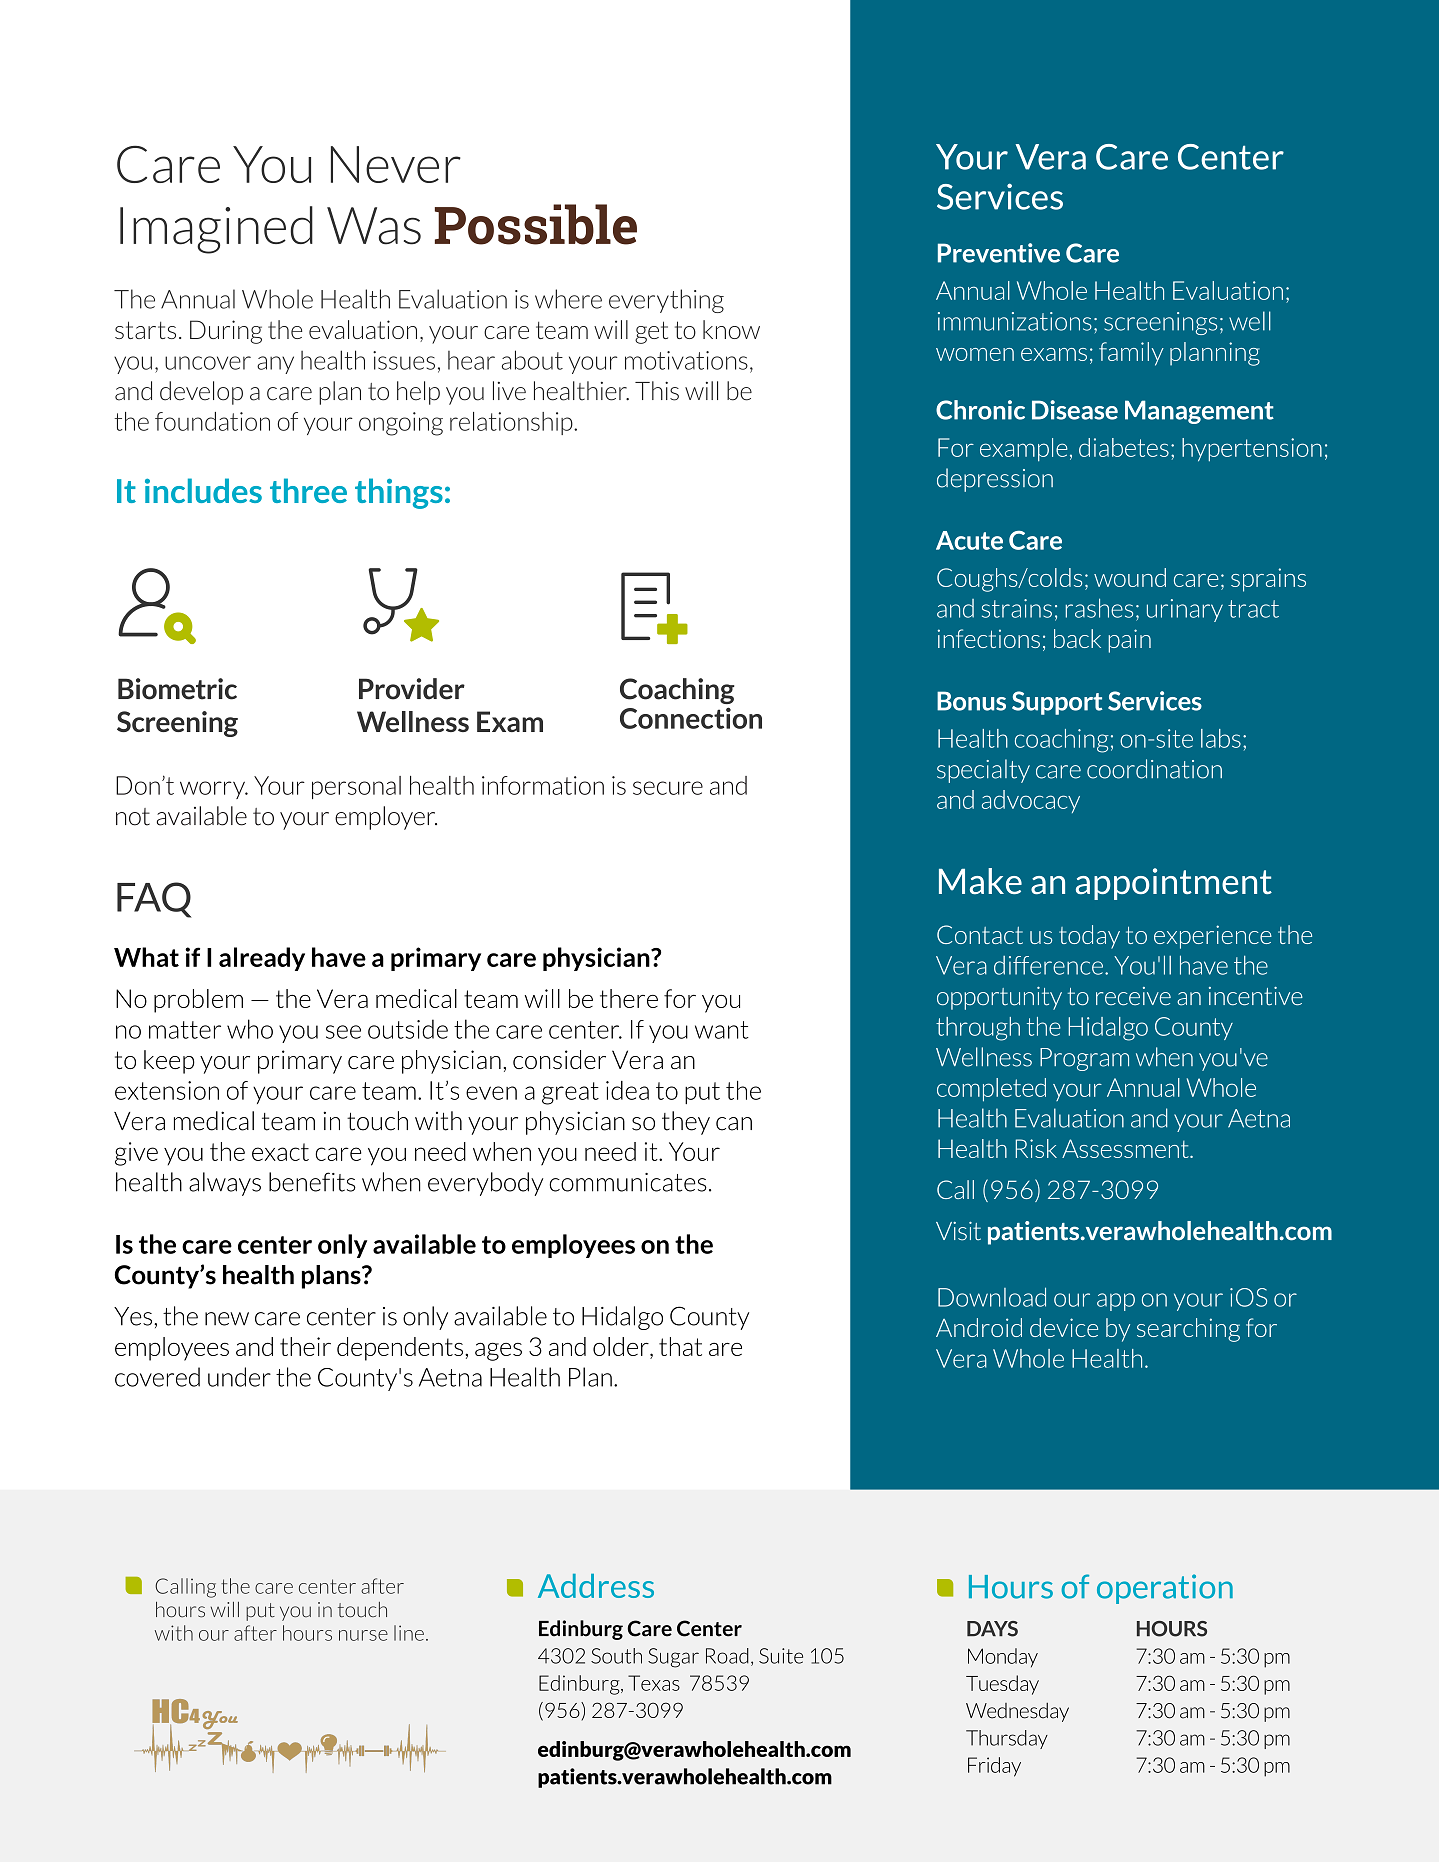  What do you see at coordinates (262, 959) in the image?
I see `already` at bounding box center [262, 959].
